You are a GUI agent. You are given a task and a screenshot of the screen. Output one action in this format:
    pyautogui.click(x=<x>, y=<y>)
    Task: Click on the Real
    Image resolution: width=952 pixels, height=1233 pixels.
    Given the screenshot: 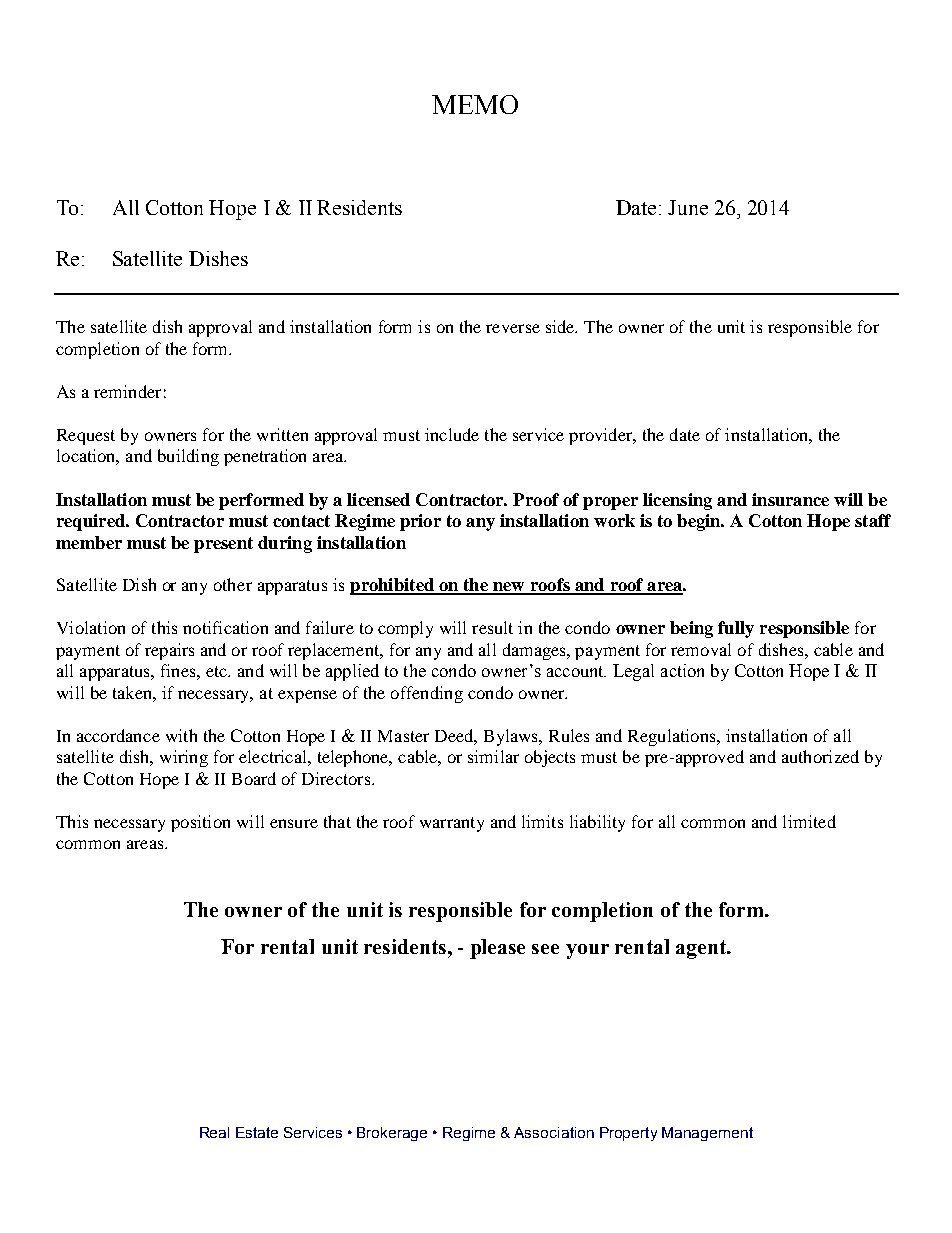 What is the action you would take?
    pyautogui.click(x=214, y=1132)
